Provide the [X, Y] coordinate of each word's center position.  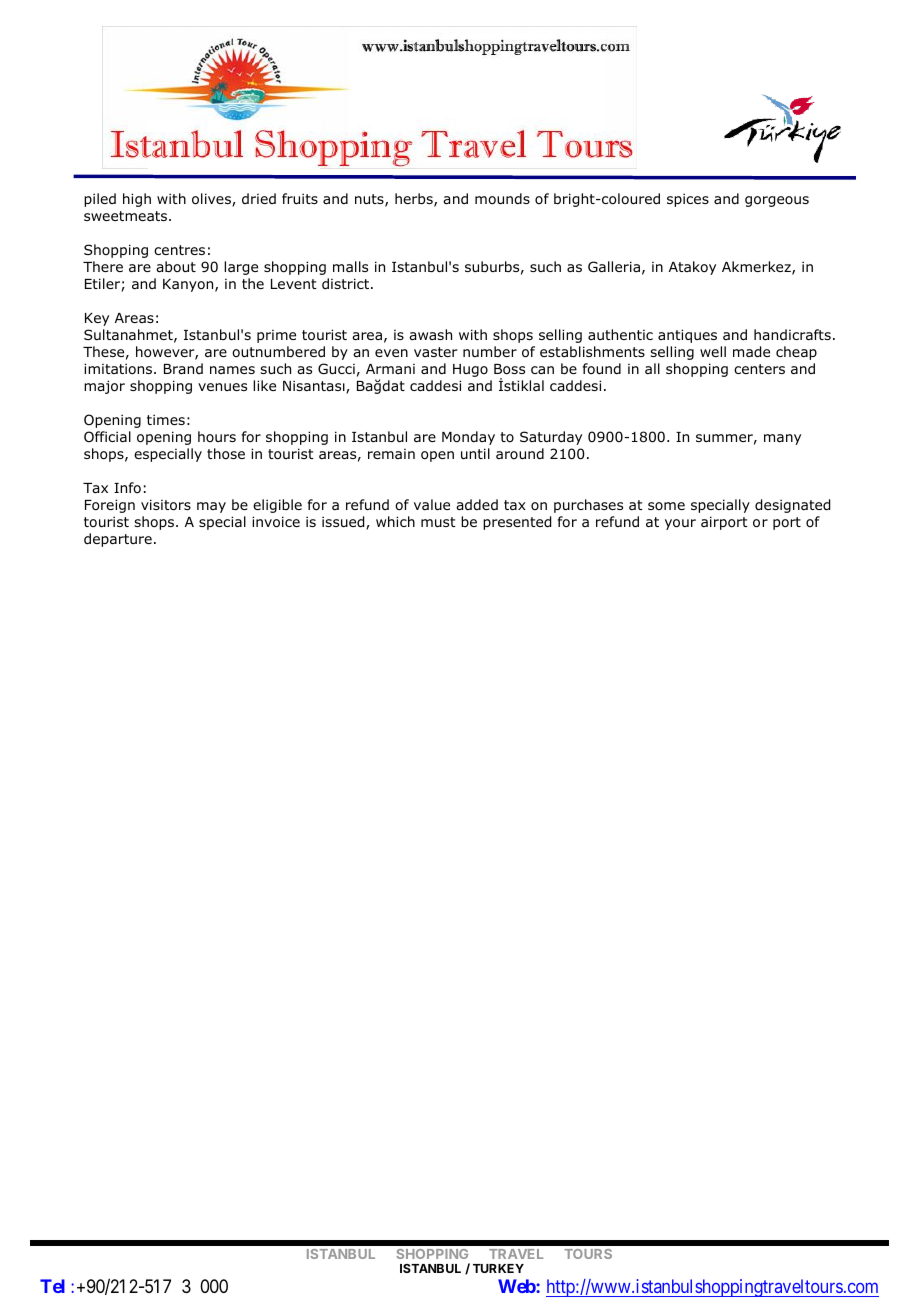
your [680, 524]
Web [517, 1286]
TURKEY [498, 1268]
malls [350, 266]
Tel [52, 1286]
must [438, 522]
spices [688, 200]
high [137, 200]
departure [118, 540]
